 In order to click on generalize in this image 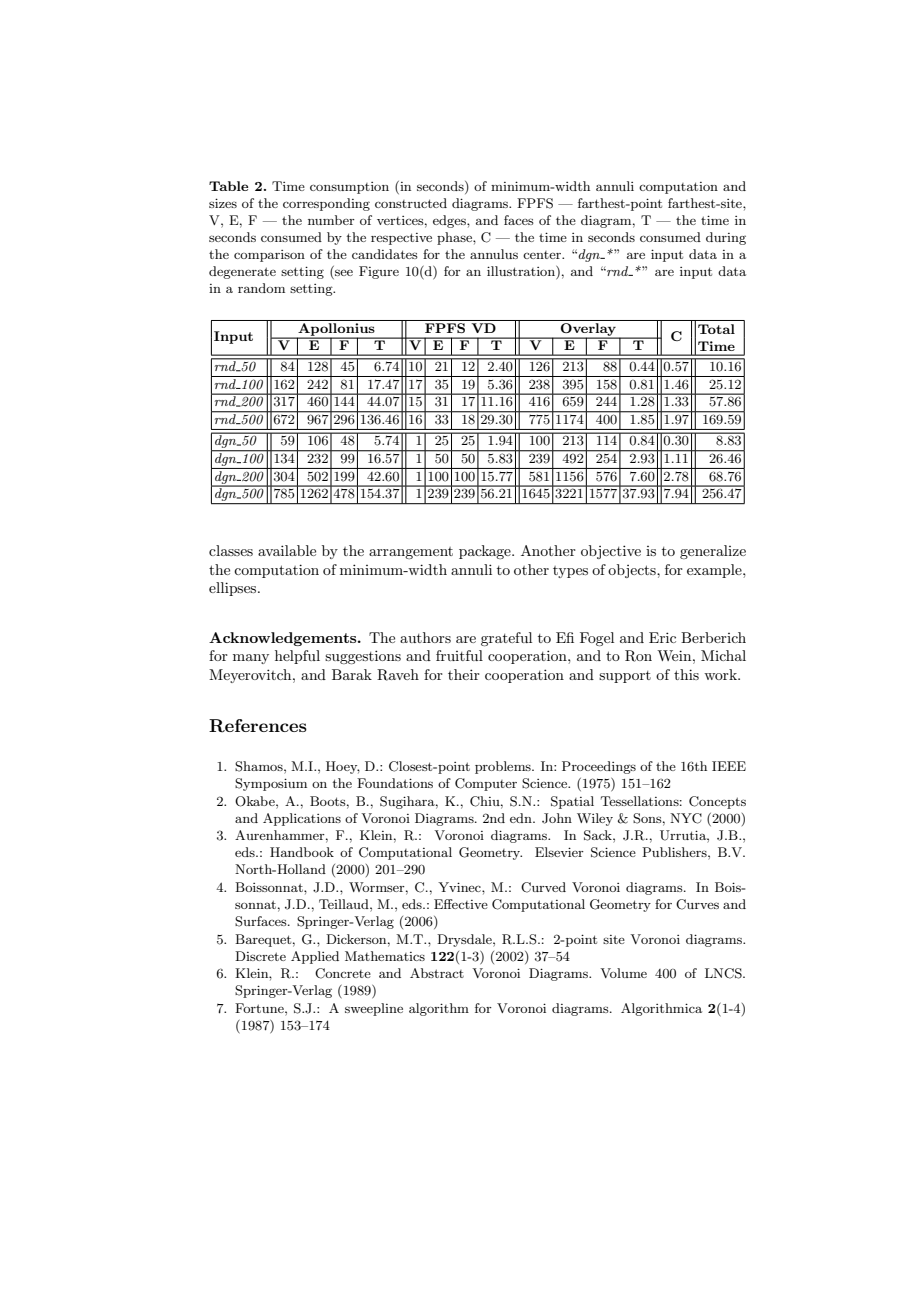, I will do `click(713, 552)`.
